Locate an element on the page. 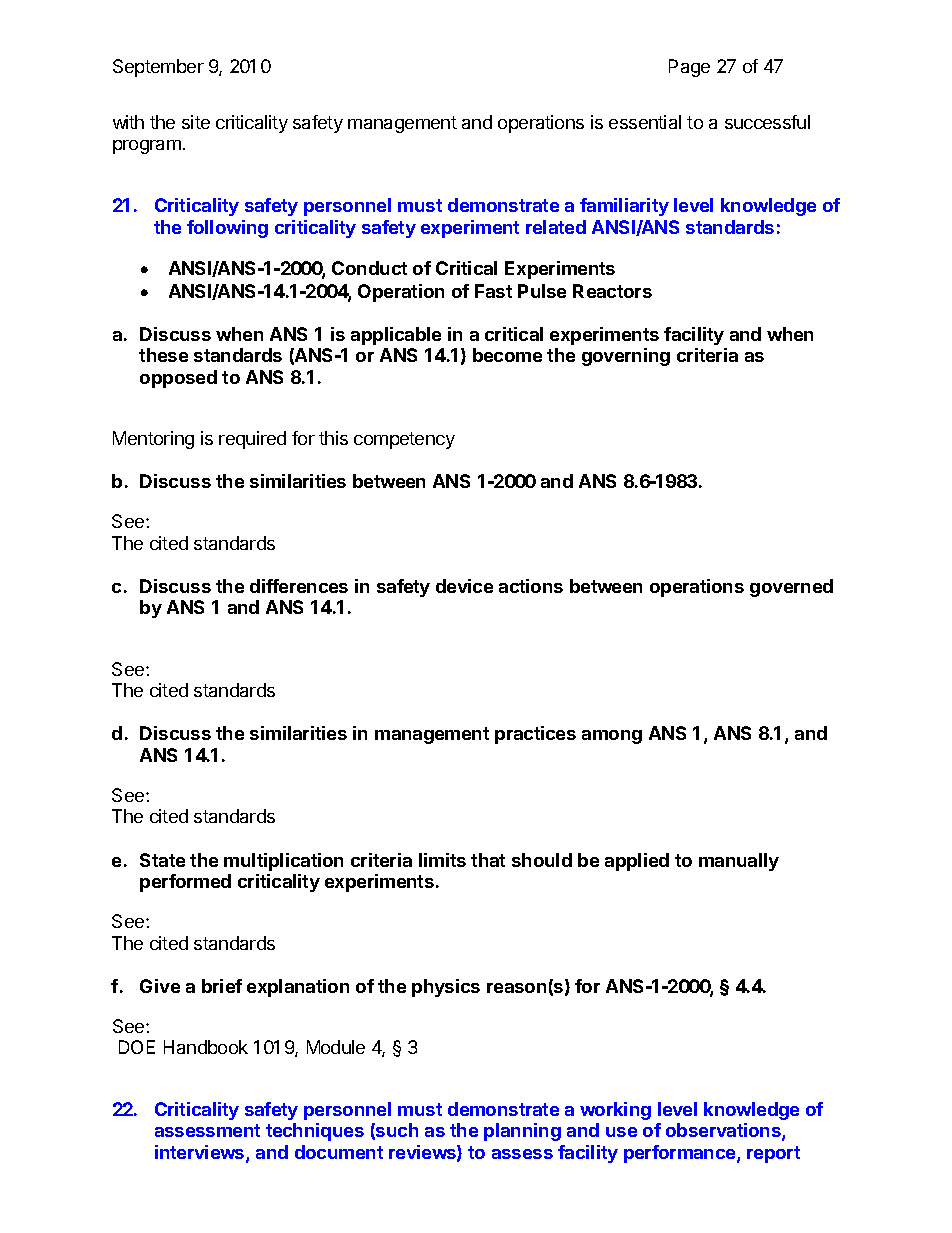 The height and width of the document is (1233, 952). related is located at coordinates (556, 227).
